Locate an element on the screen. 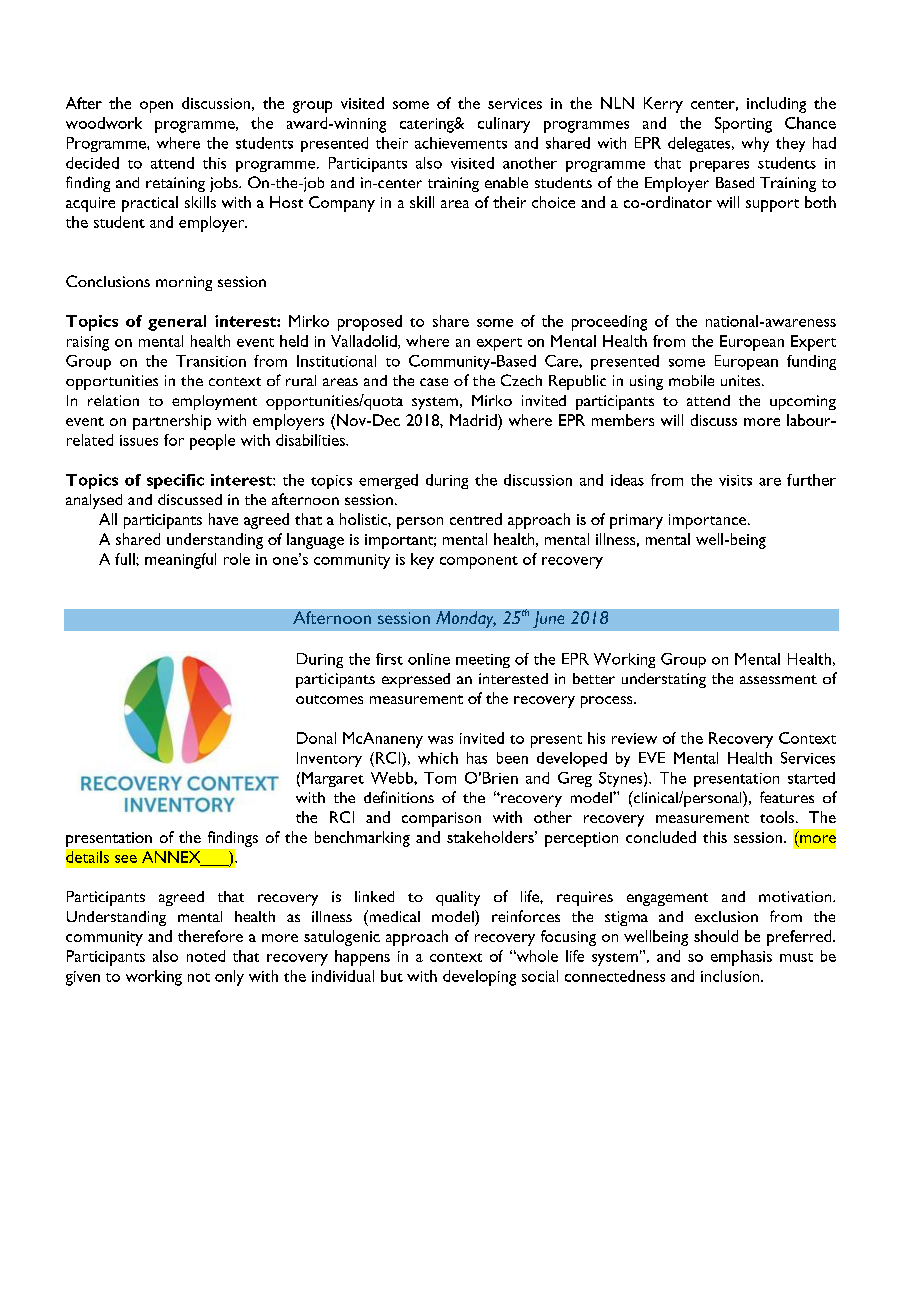 The height and width of the screenshot is (1308, 924). case is located at coordinates (434, 382).
